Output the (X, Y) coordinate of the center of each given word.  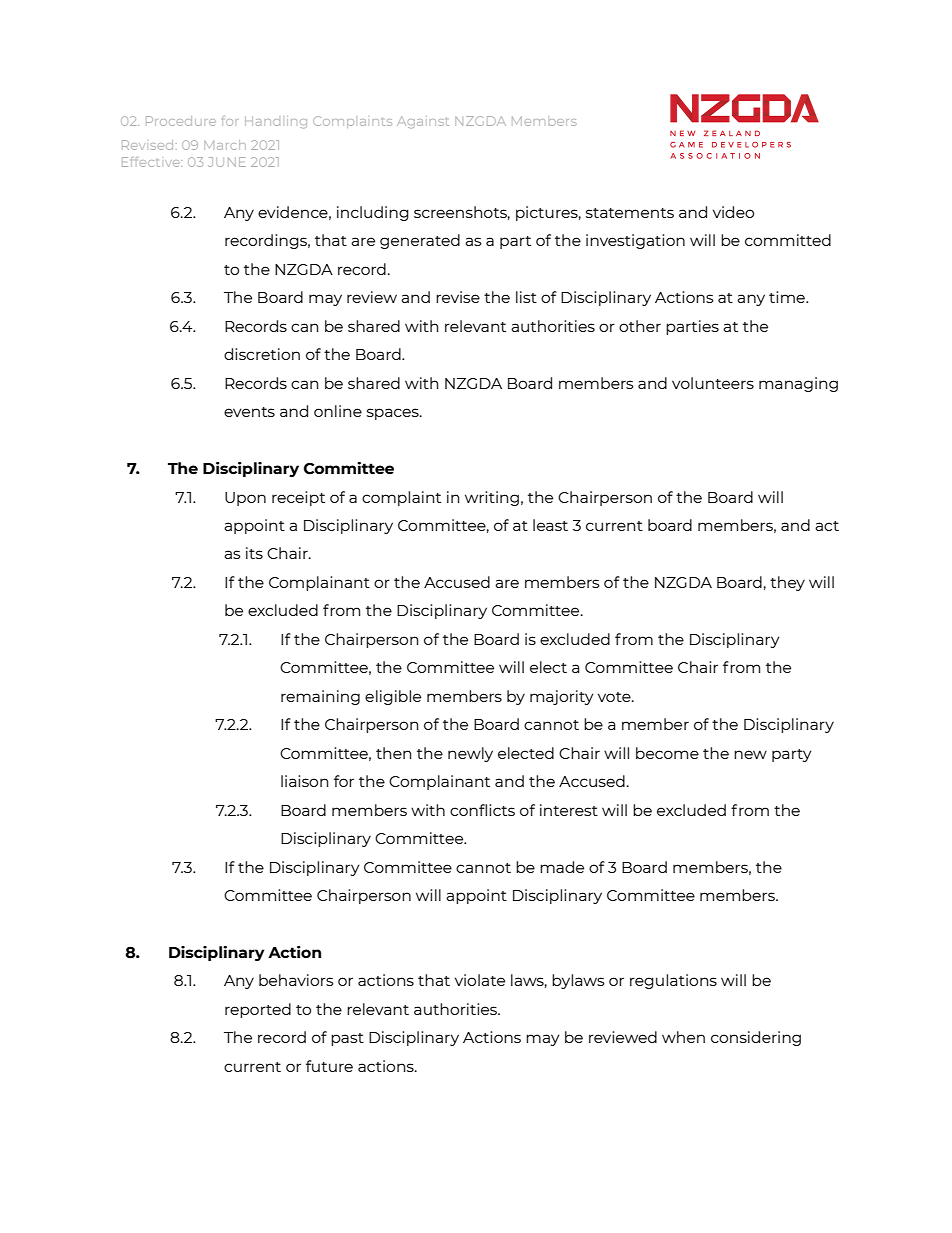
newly (470, 754)
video (733, 212)
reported (258, 1010)
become (667, 753)
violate (480, 980)
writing (492, 498)
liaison (304, 781)
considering (756, 1038)
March (225, 145)
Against (423, 122)
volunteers (713, 383)
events (249, 412)
